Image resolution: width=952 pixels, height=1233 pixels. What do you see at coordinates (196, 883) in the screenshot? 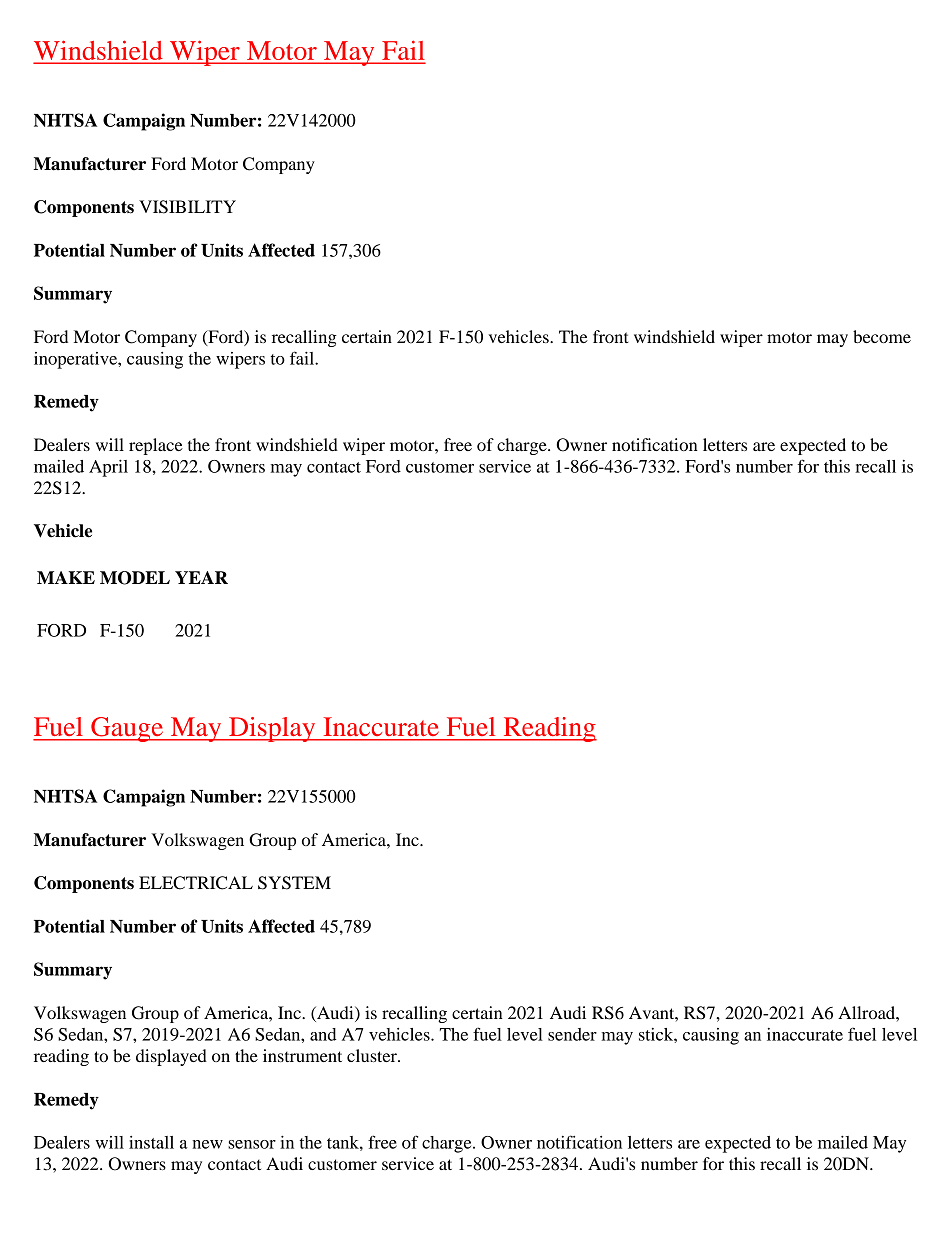
I see `ELECTRICAL` at bounding box center [196, 883].
